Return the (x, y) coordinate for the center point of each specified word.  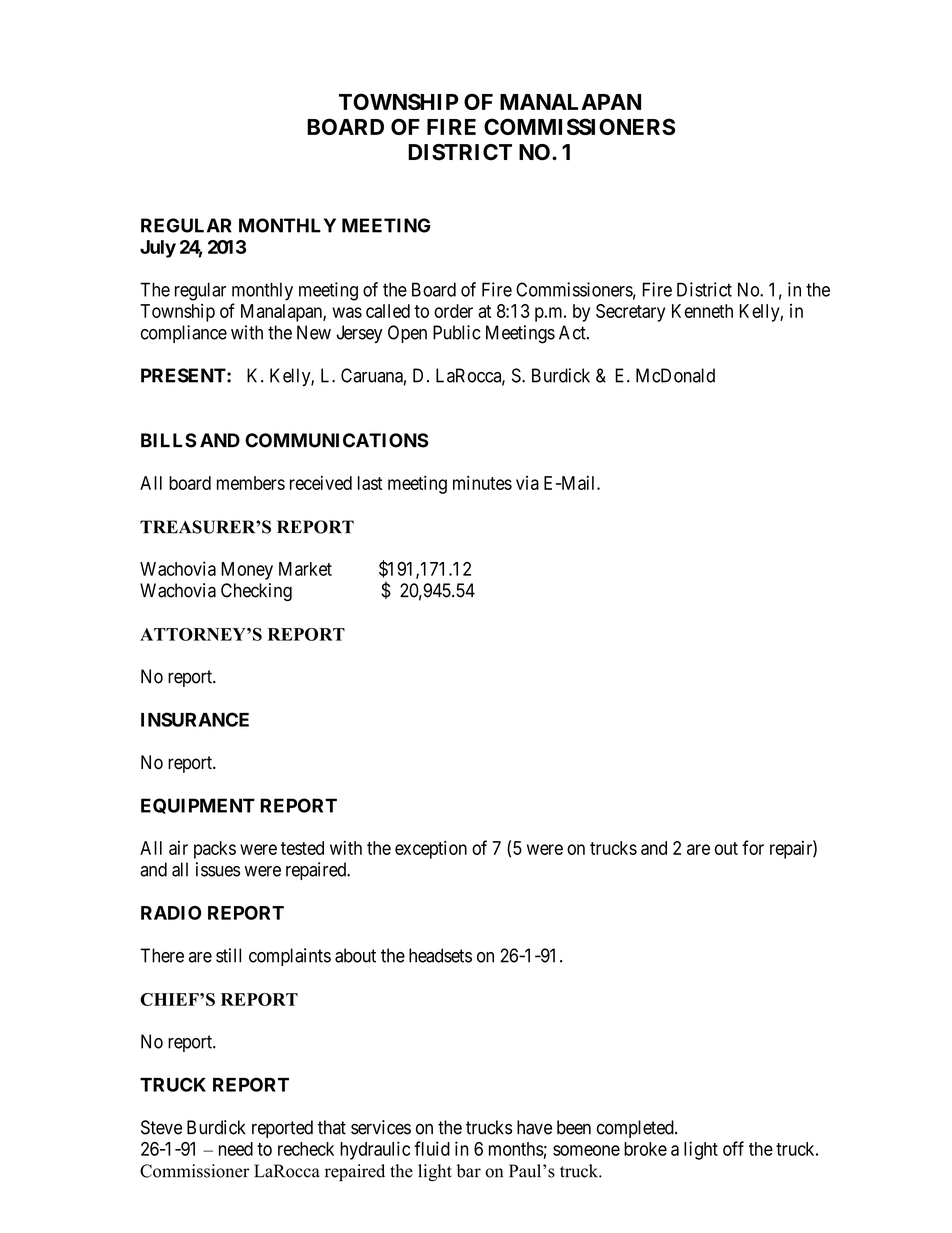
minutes (482, 482)
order (453, 311)
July (158, 249)
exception (431, 849)
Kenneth (702, 311)
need (236, 1149)
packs (215, 850)
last (370, 483)
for (753, 847)
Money (247, 571)
